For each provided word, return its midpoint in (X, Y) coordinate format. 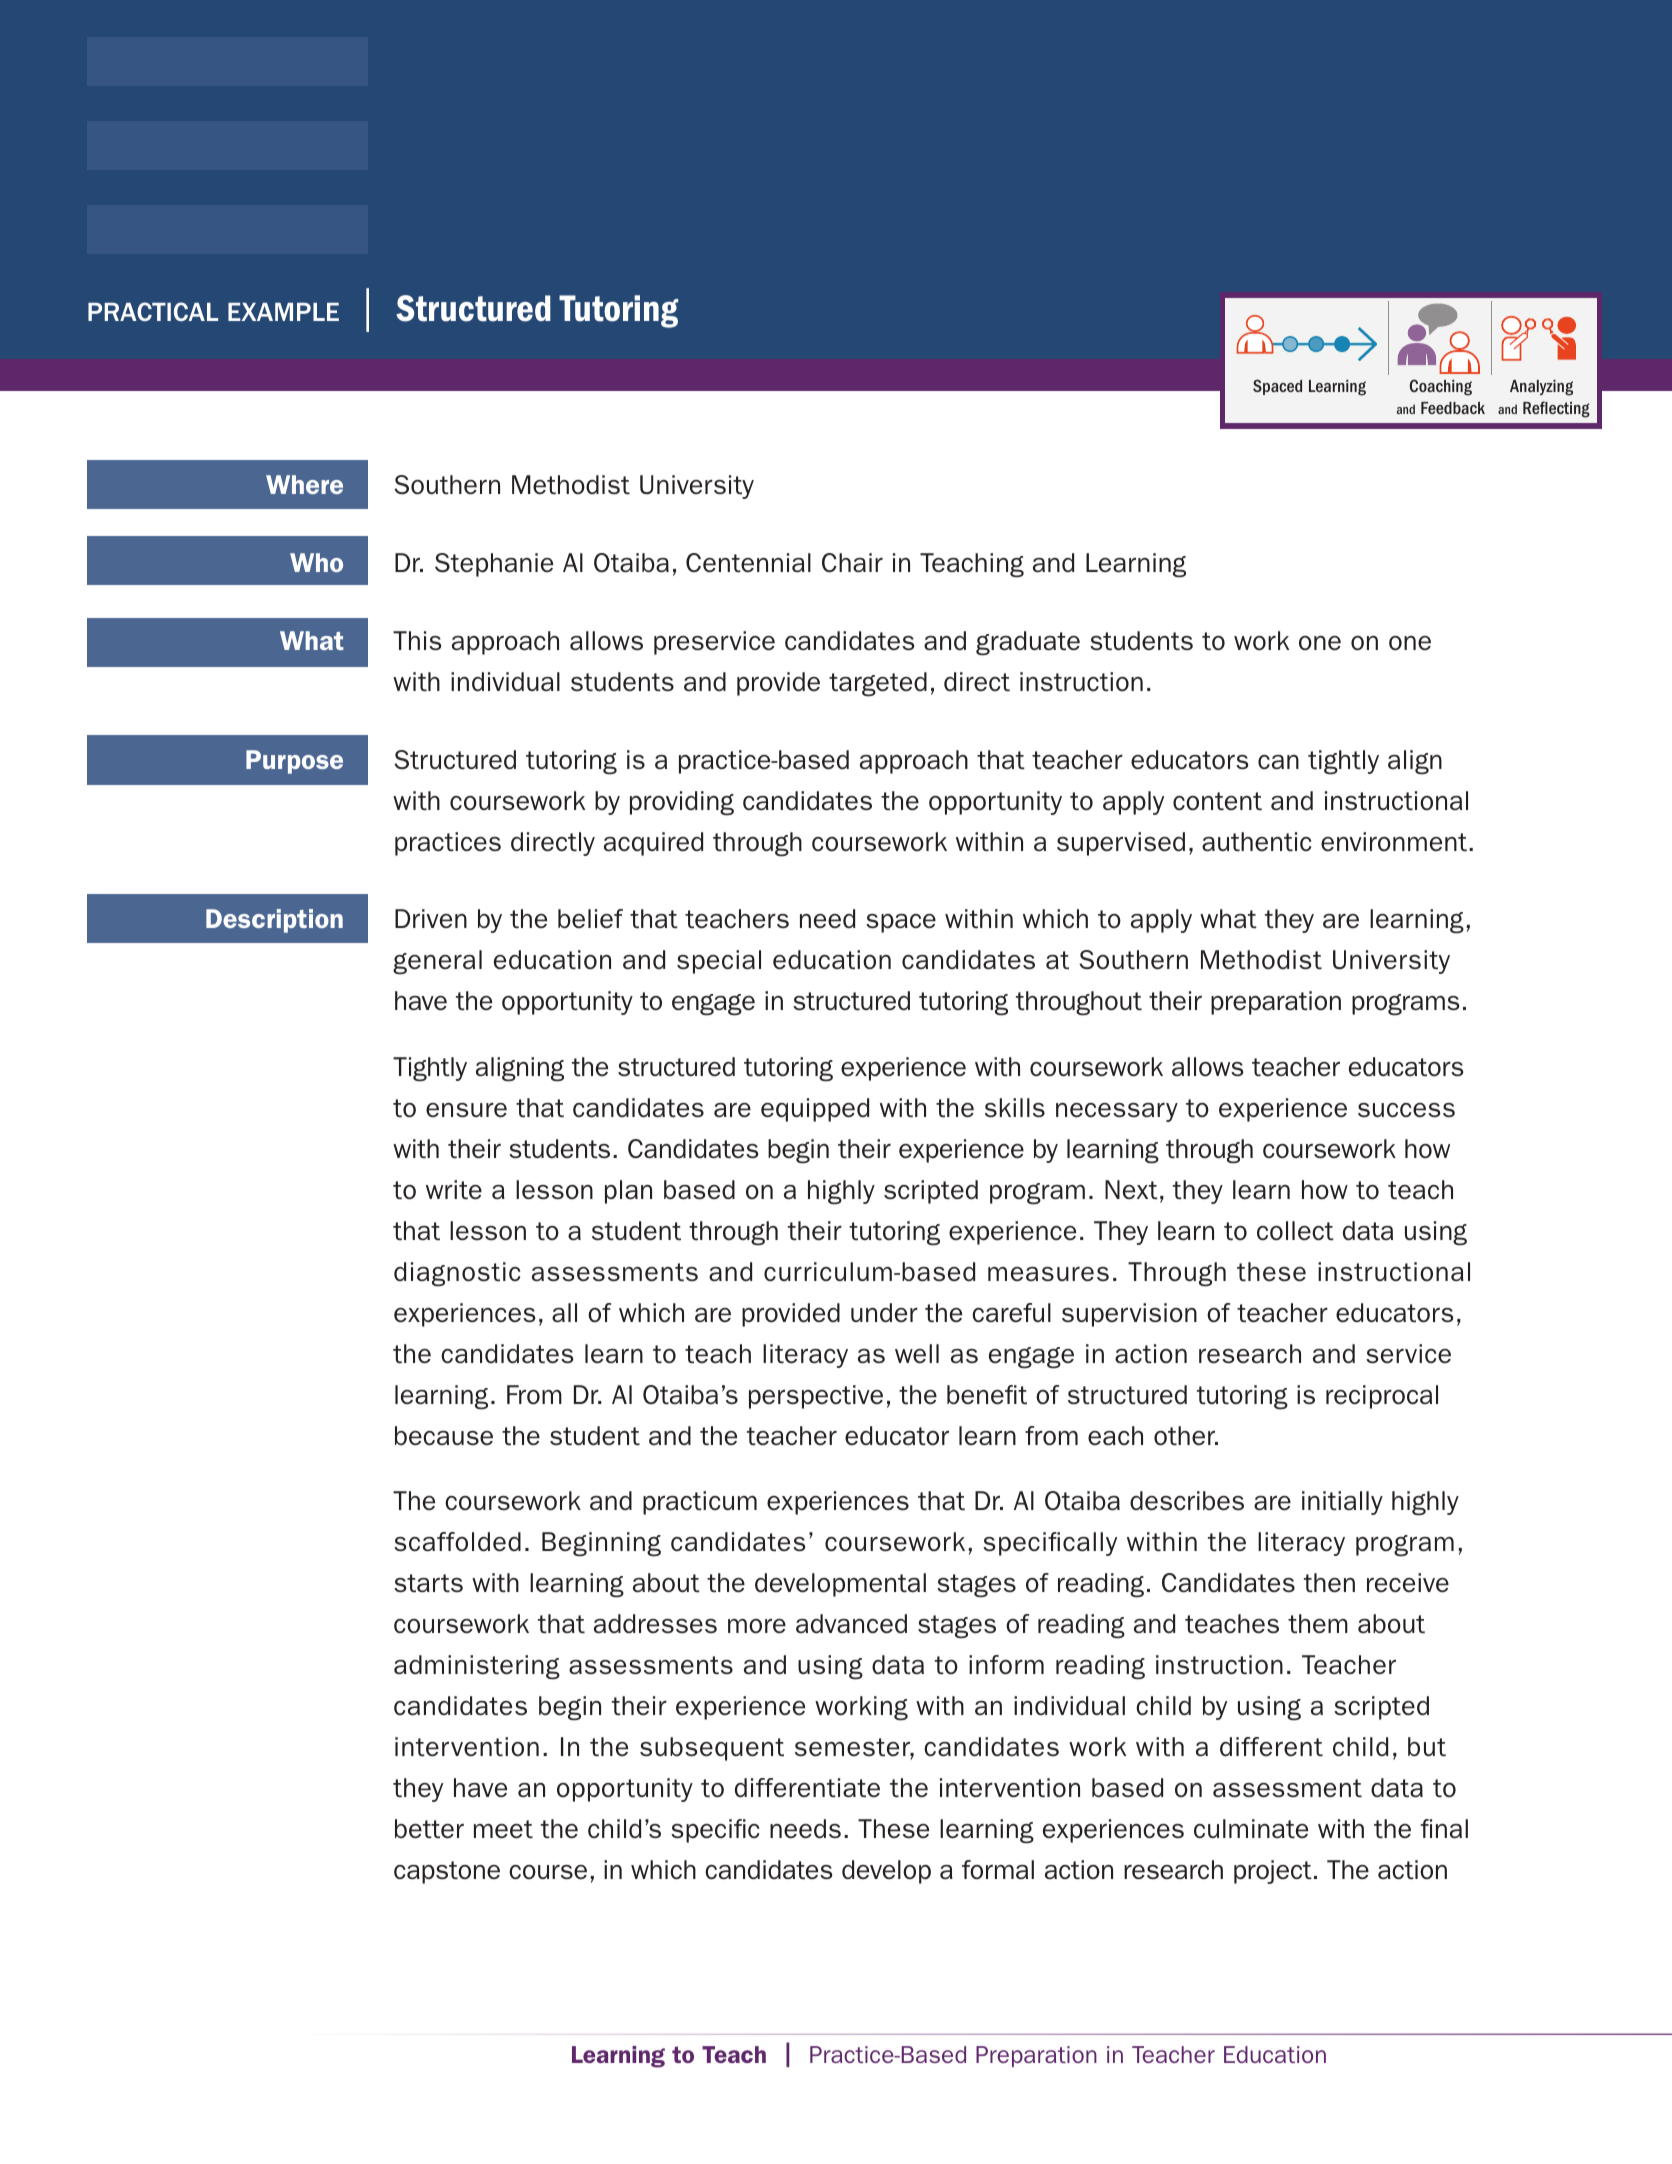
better (429, 1829)
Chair (852, 563)
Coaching (1441, 387)
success (1406, 1110)
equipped (815, 1110)
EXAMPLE (283, 312)
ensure (466, 1110)
